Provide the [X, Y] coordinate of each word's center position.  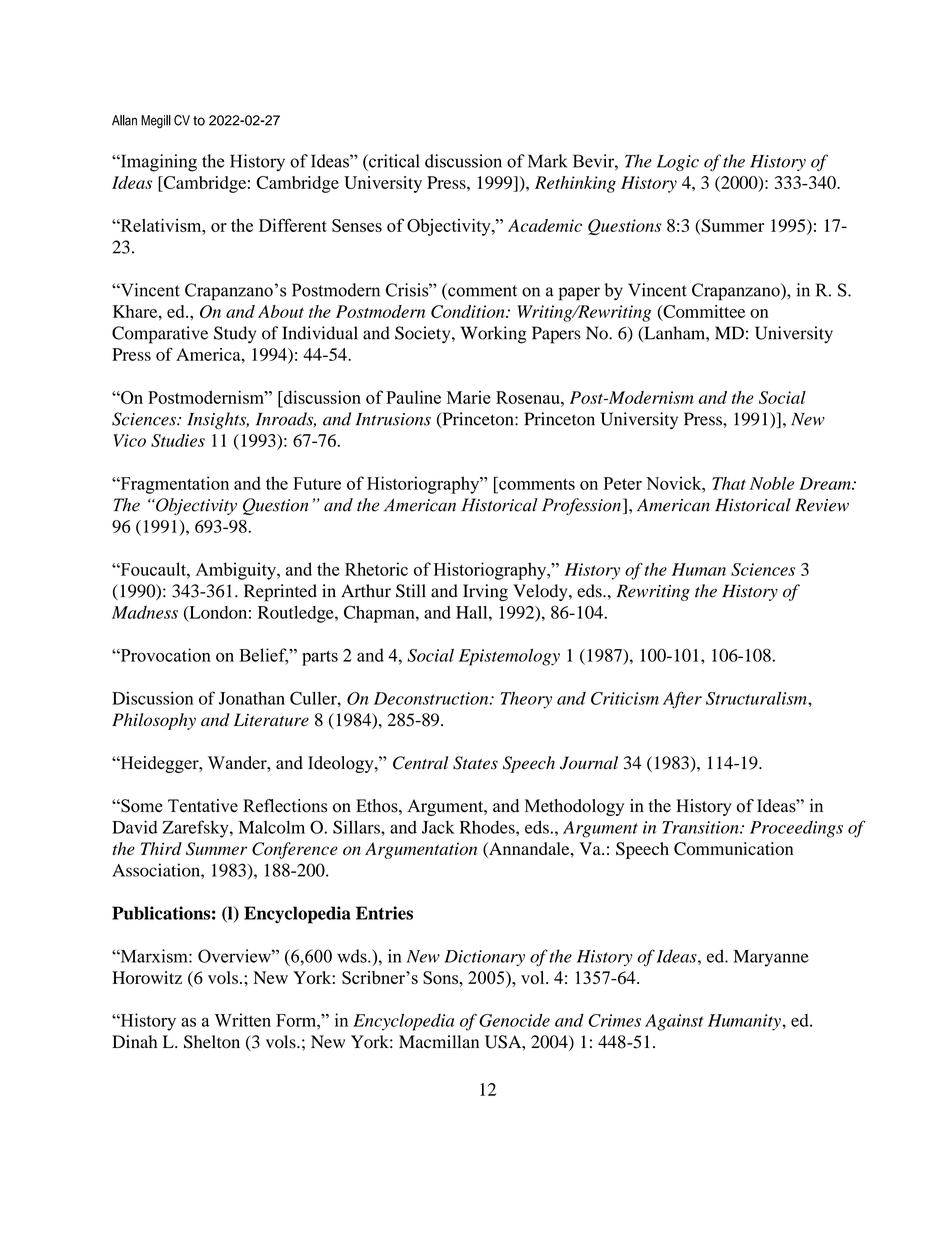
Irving [485, 592]
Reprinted [280, 592]
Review [822, 505]
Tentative [203, 805]
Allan [124, 120]
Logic [678, 163]
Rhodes [488, 827]
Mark [547, 161]
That [729, 483]
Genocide [514, 1020]
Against [674, 1022]
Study [235, 335]
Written [243, 1020]
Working [493, 335]
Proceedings [796, 829]
